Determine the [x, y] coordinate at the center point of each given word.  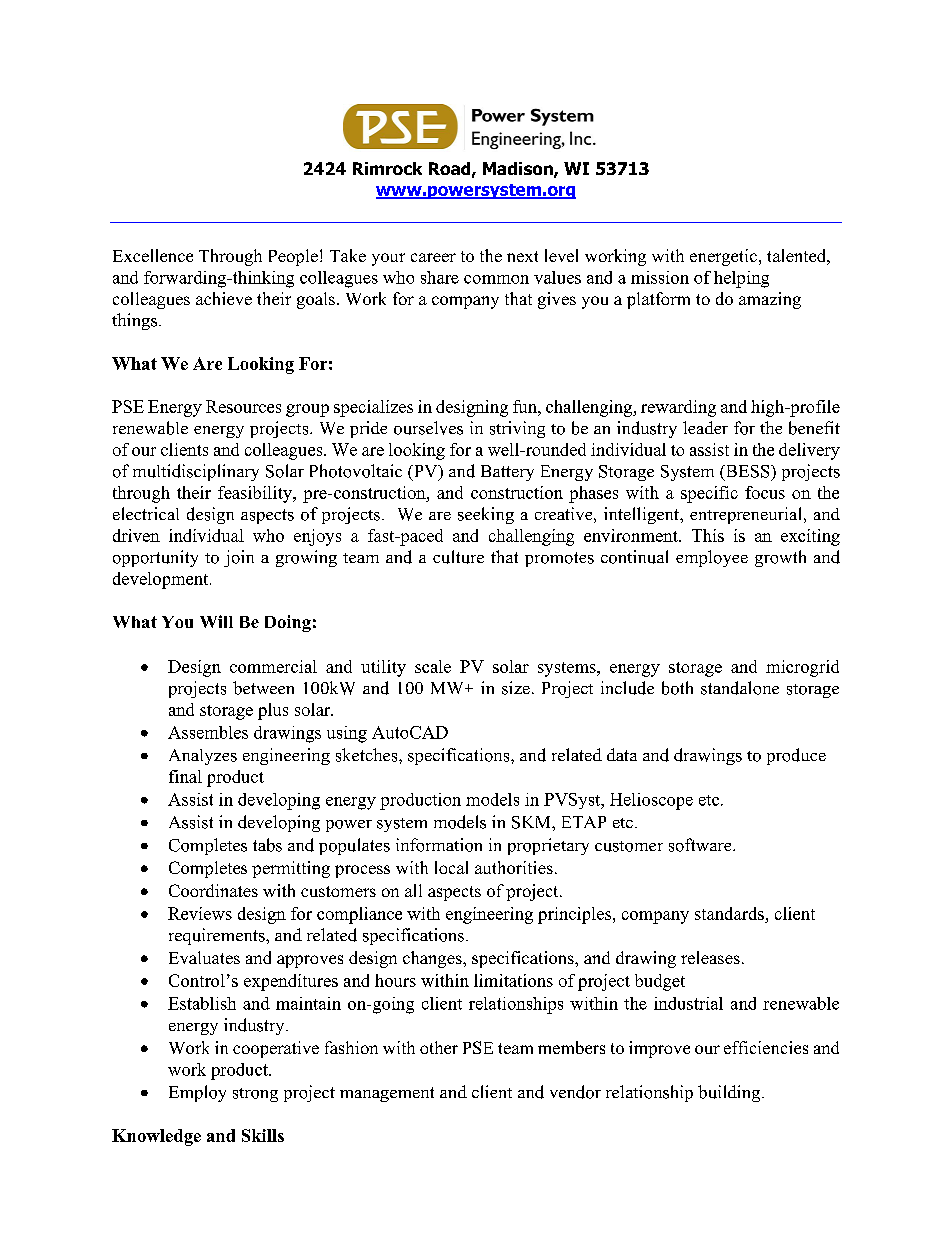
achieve [224, 298]
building [730, 1093]
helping [741, 279]
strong [255, 1095]
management [387, 1094]
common [496, 279]
